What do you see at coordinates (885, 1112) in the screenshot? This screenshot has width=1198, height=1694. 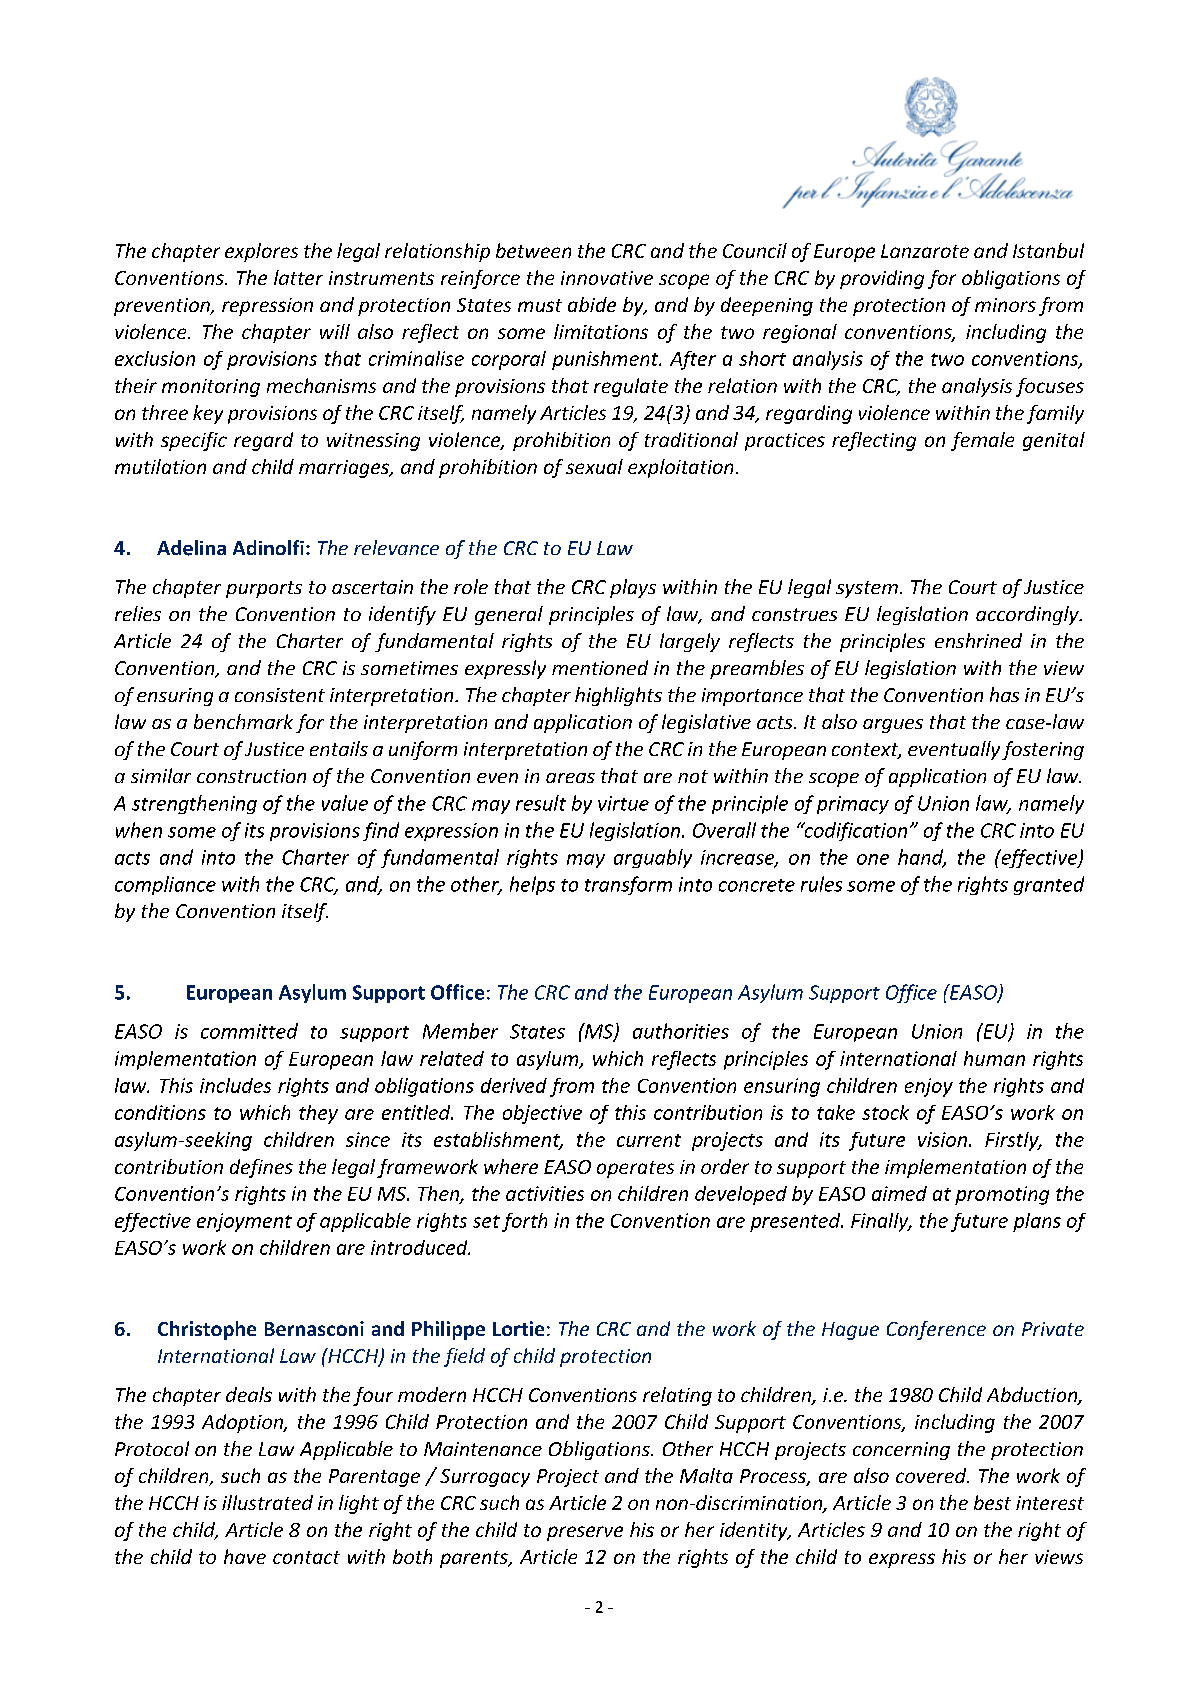 I see `stock` at bounding box center [885, 1112].
